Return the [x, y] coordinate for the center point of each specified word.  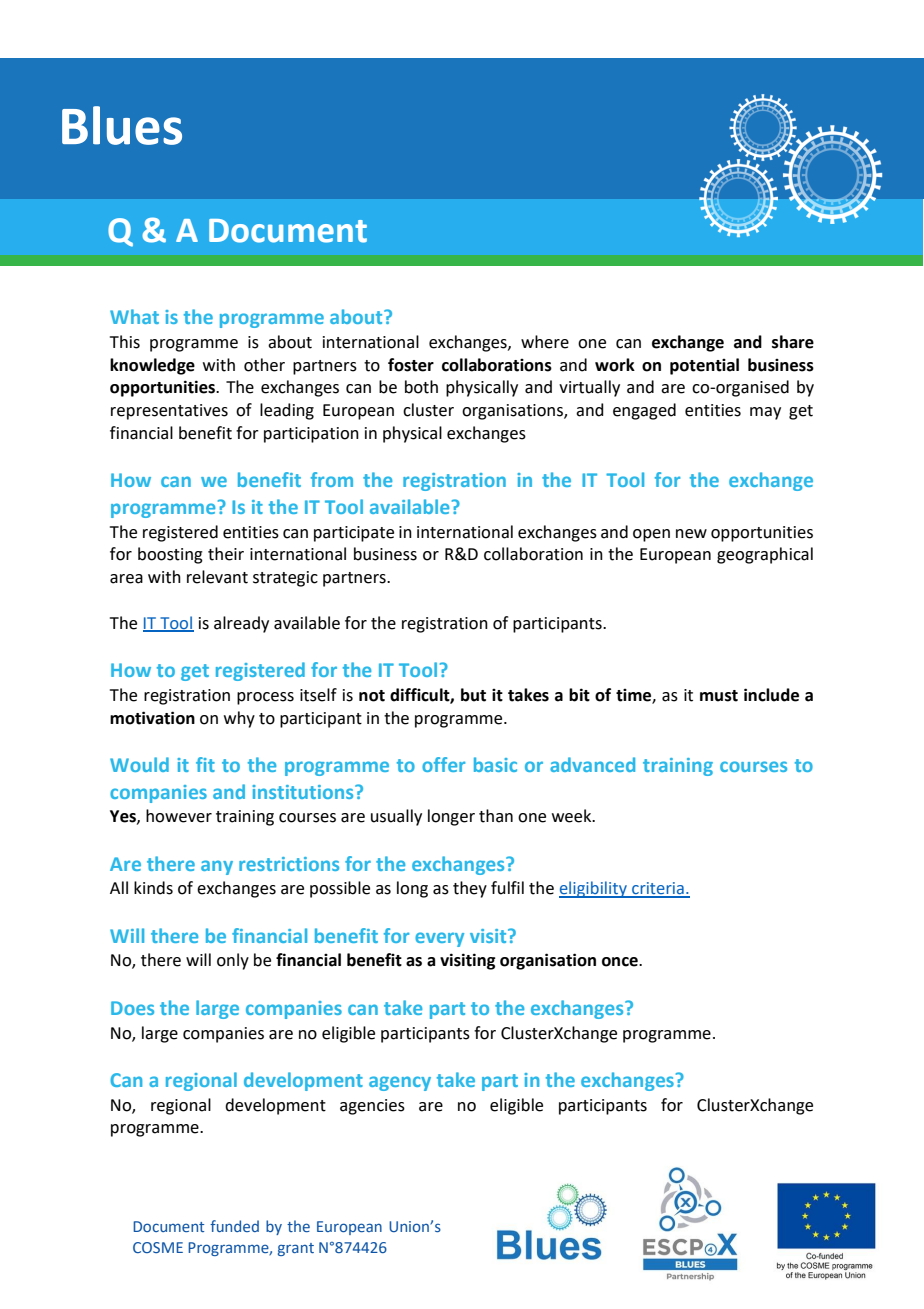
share [793, 342]
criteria [658, 889]
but [473, 695]
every [439, 939]
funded [234, 1226]
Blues [122, 125]
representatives [169, 412]
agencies [372, 1107]
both [421, 387]
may [765, 413]
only [233, 961]
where [545, 342]
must [719, 696]
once [621, 962]
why [239, 719]
